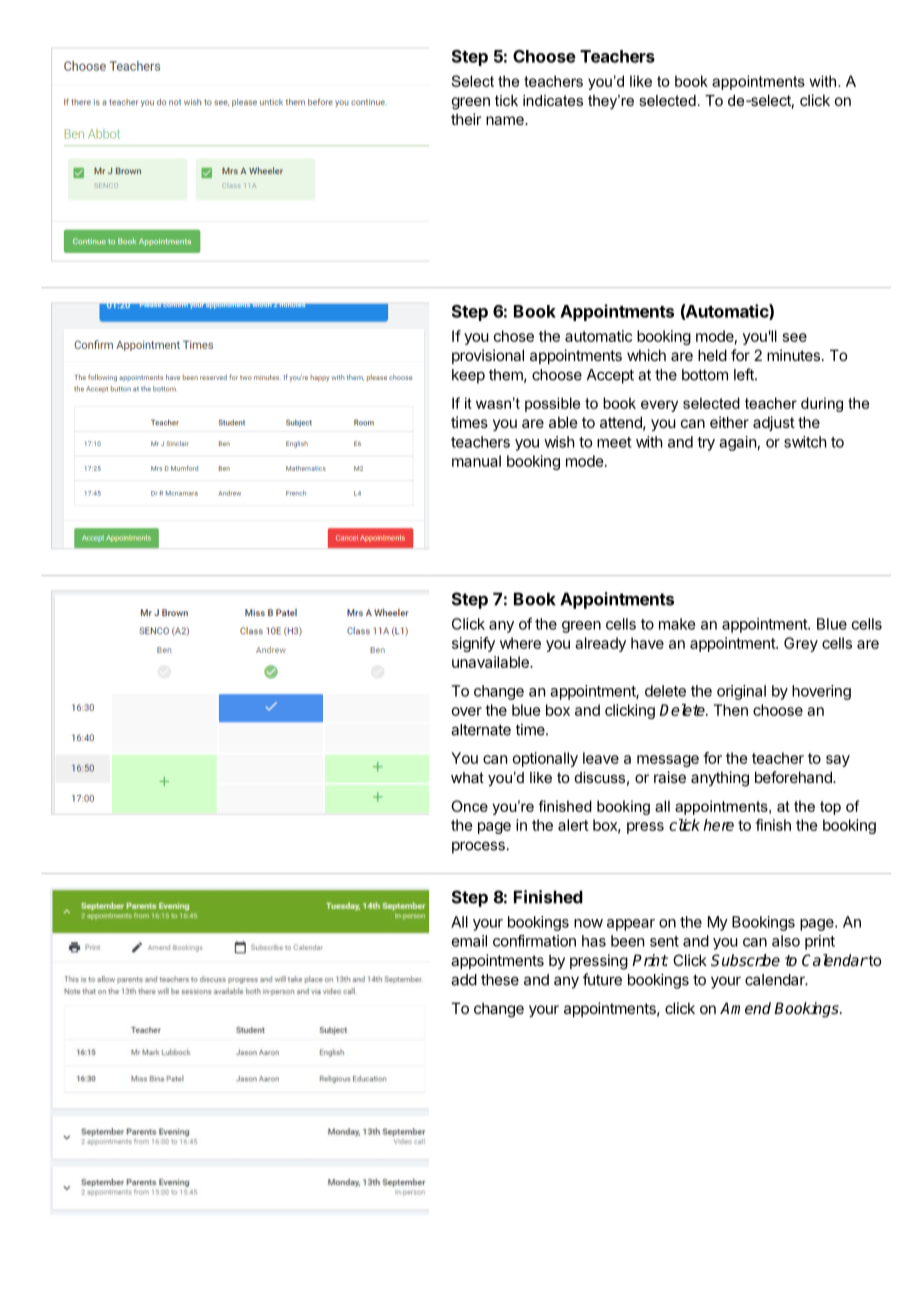  Describe the element at coordinates (500, 980) in the image. I see `these` at that location.
